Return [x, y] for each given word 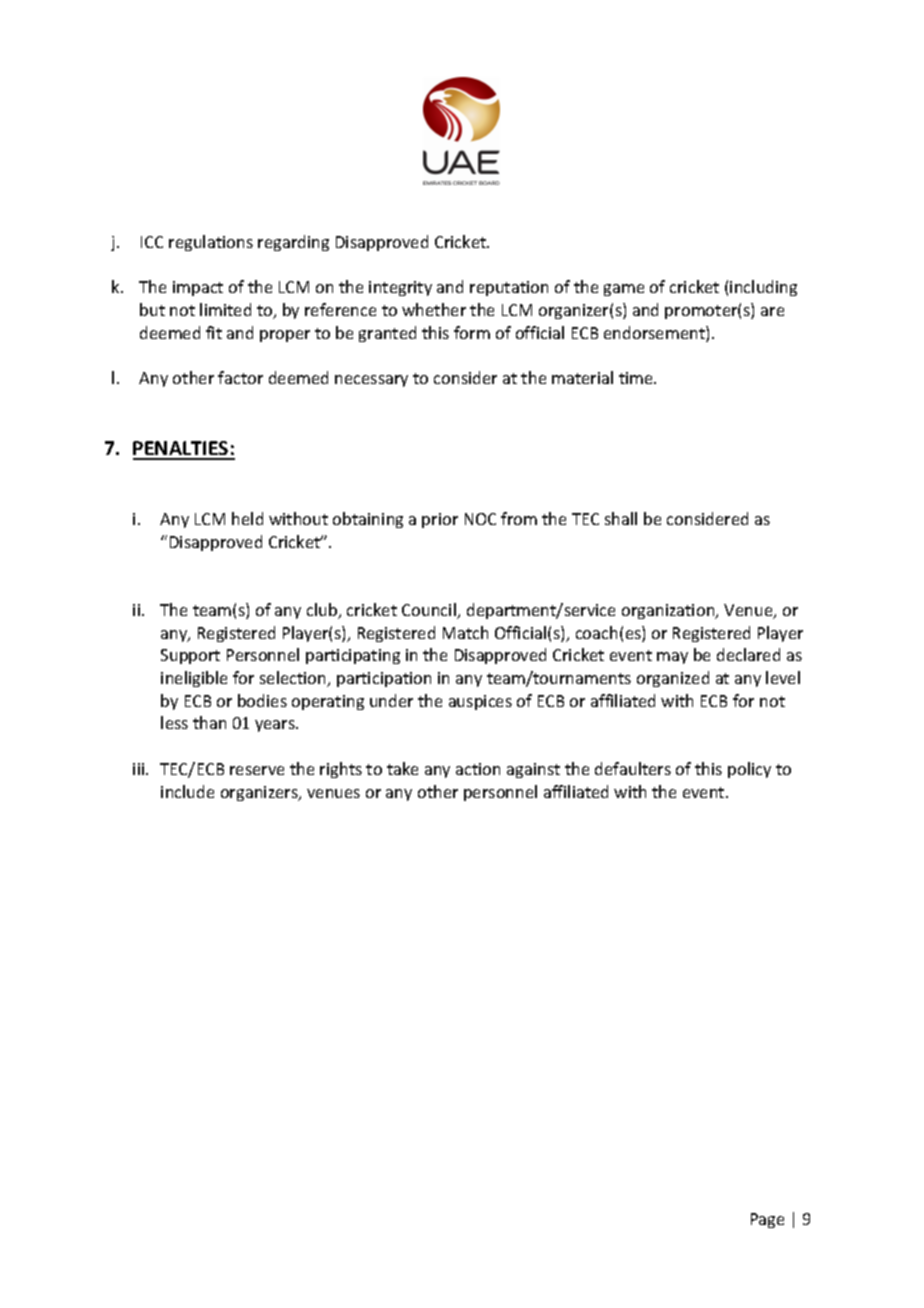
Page [767, 1220]
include [187, 791]
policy [749, 770]
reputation [509, 288]
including [763, 288]
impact [198, 288]
